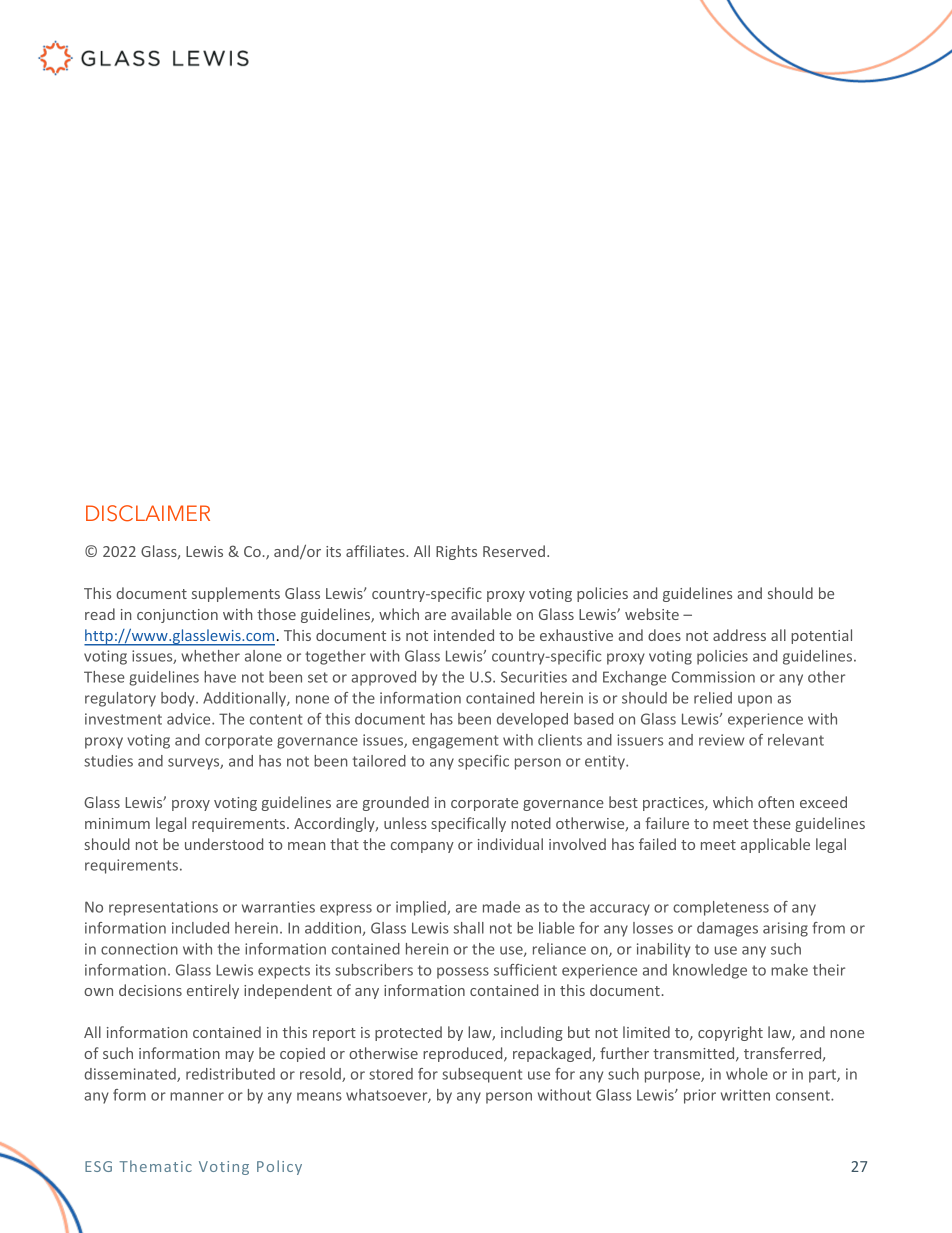  What do you see at coordinates (652, 614) in the document?
I see `website` at bounding box center [652, 614].
